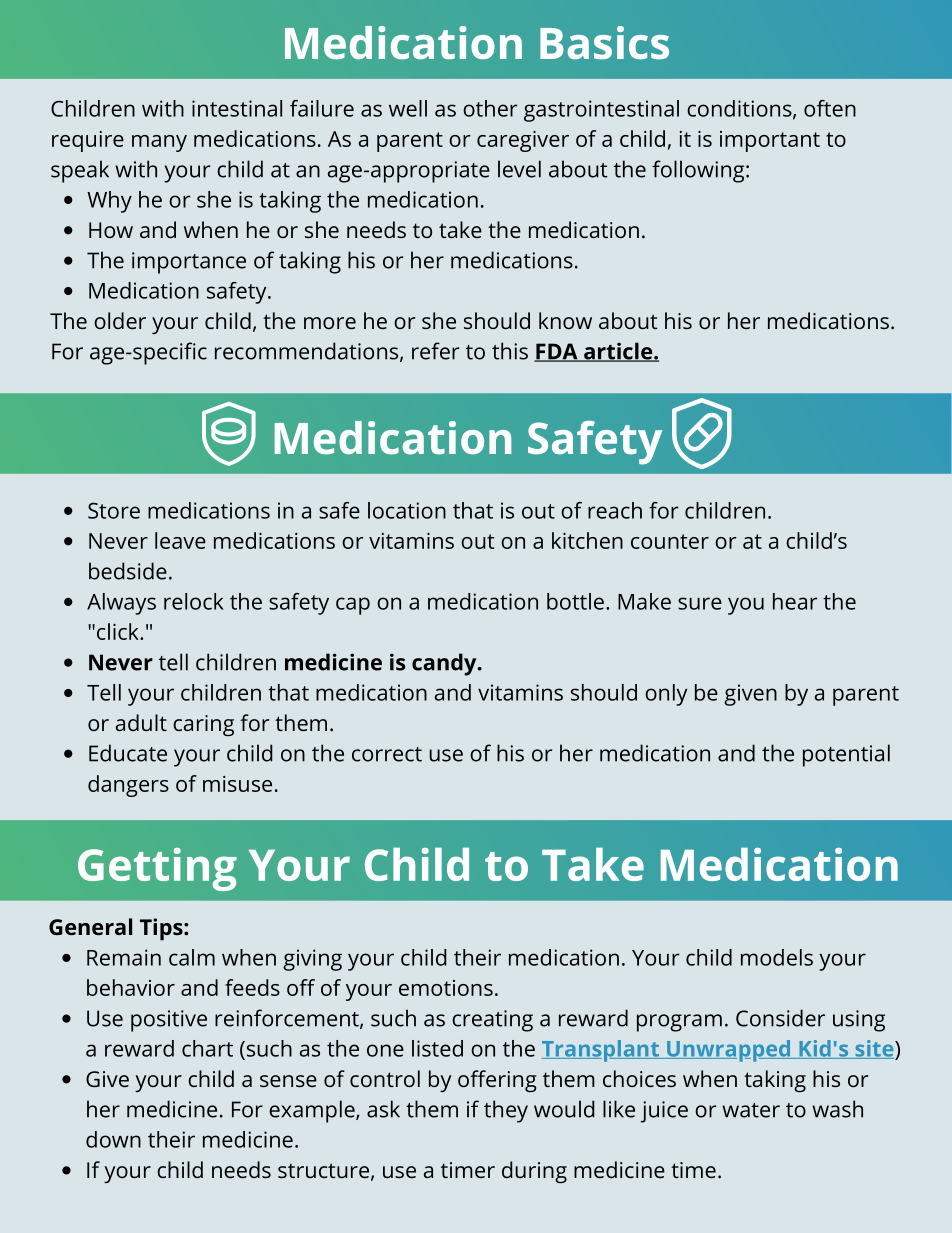  I want to click on down, so click(113, 1139).
